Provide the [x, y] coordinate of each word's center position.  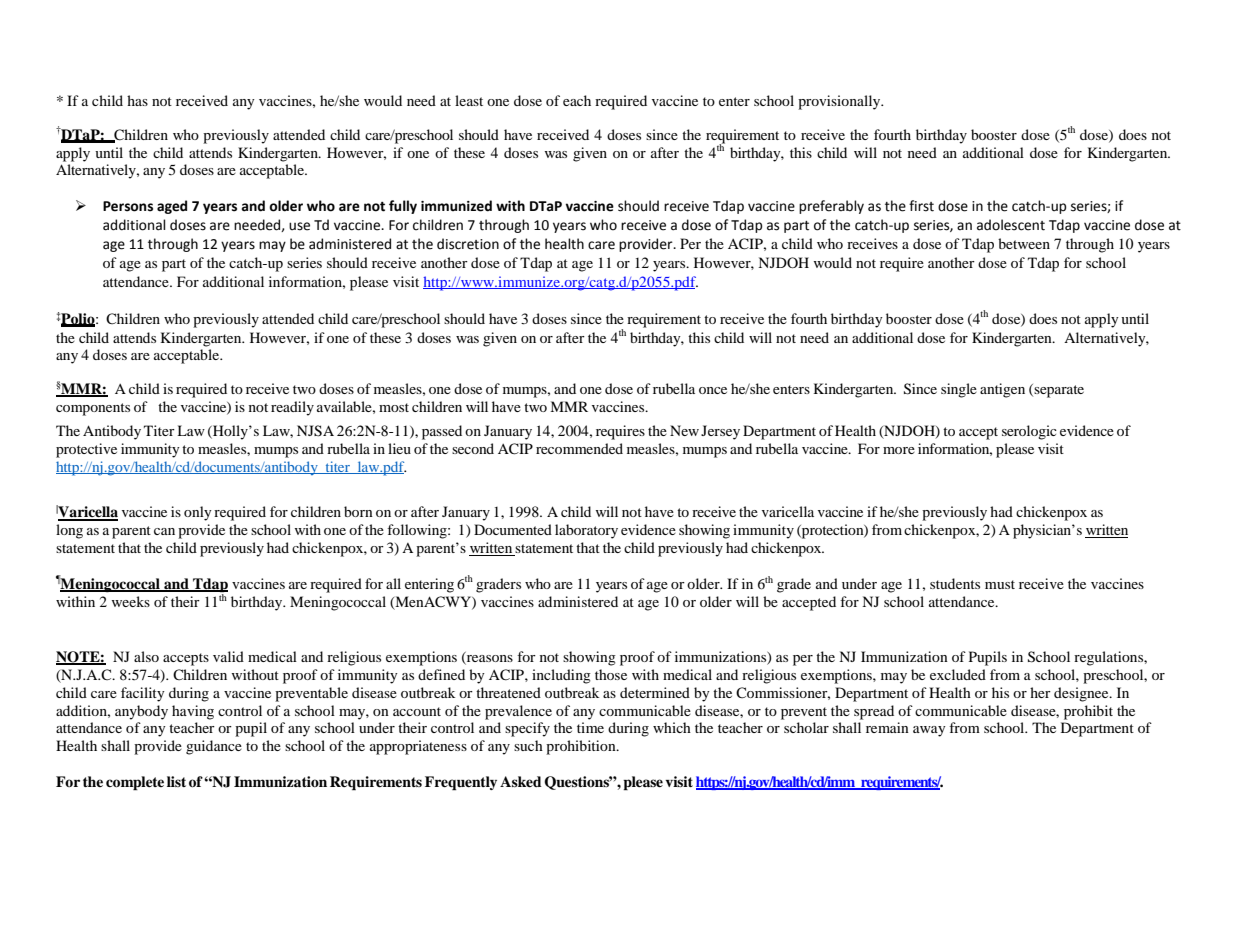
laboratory [586, 531]
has [137, 100]
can [164, 531]
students [955, 583]
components [93, 409]
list [176, 781]
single [959, 390]
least [469, 100]
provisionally [840, 102]
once [713, 390]
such [528, 745]
